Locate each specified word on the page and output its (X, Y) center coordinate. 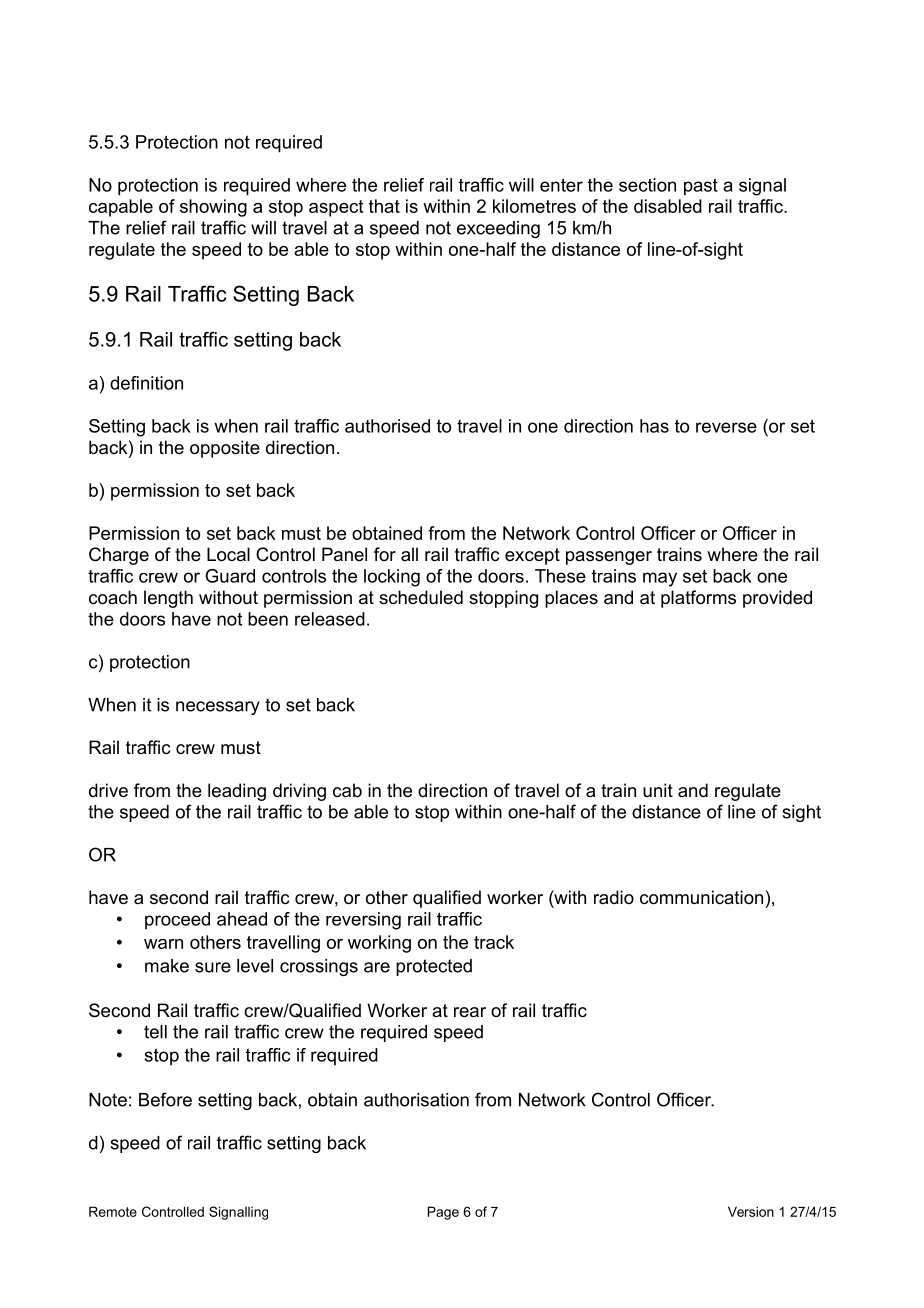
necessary (218, 708)
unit (658, 790)
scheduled (421, 597)
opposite (225, 449)
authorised (387, 426)
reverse (726, 427)
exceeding (498, 229)
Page (443, 1213)
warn (163, 944)
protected (434, 967)
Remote (113, 1211)
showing (213, 208)
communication (701, 897)
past (701, 187)
